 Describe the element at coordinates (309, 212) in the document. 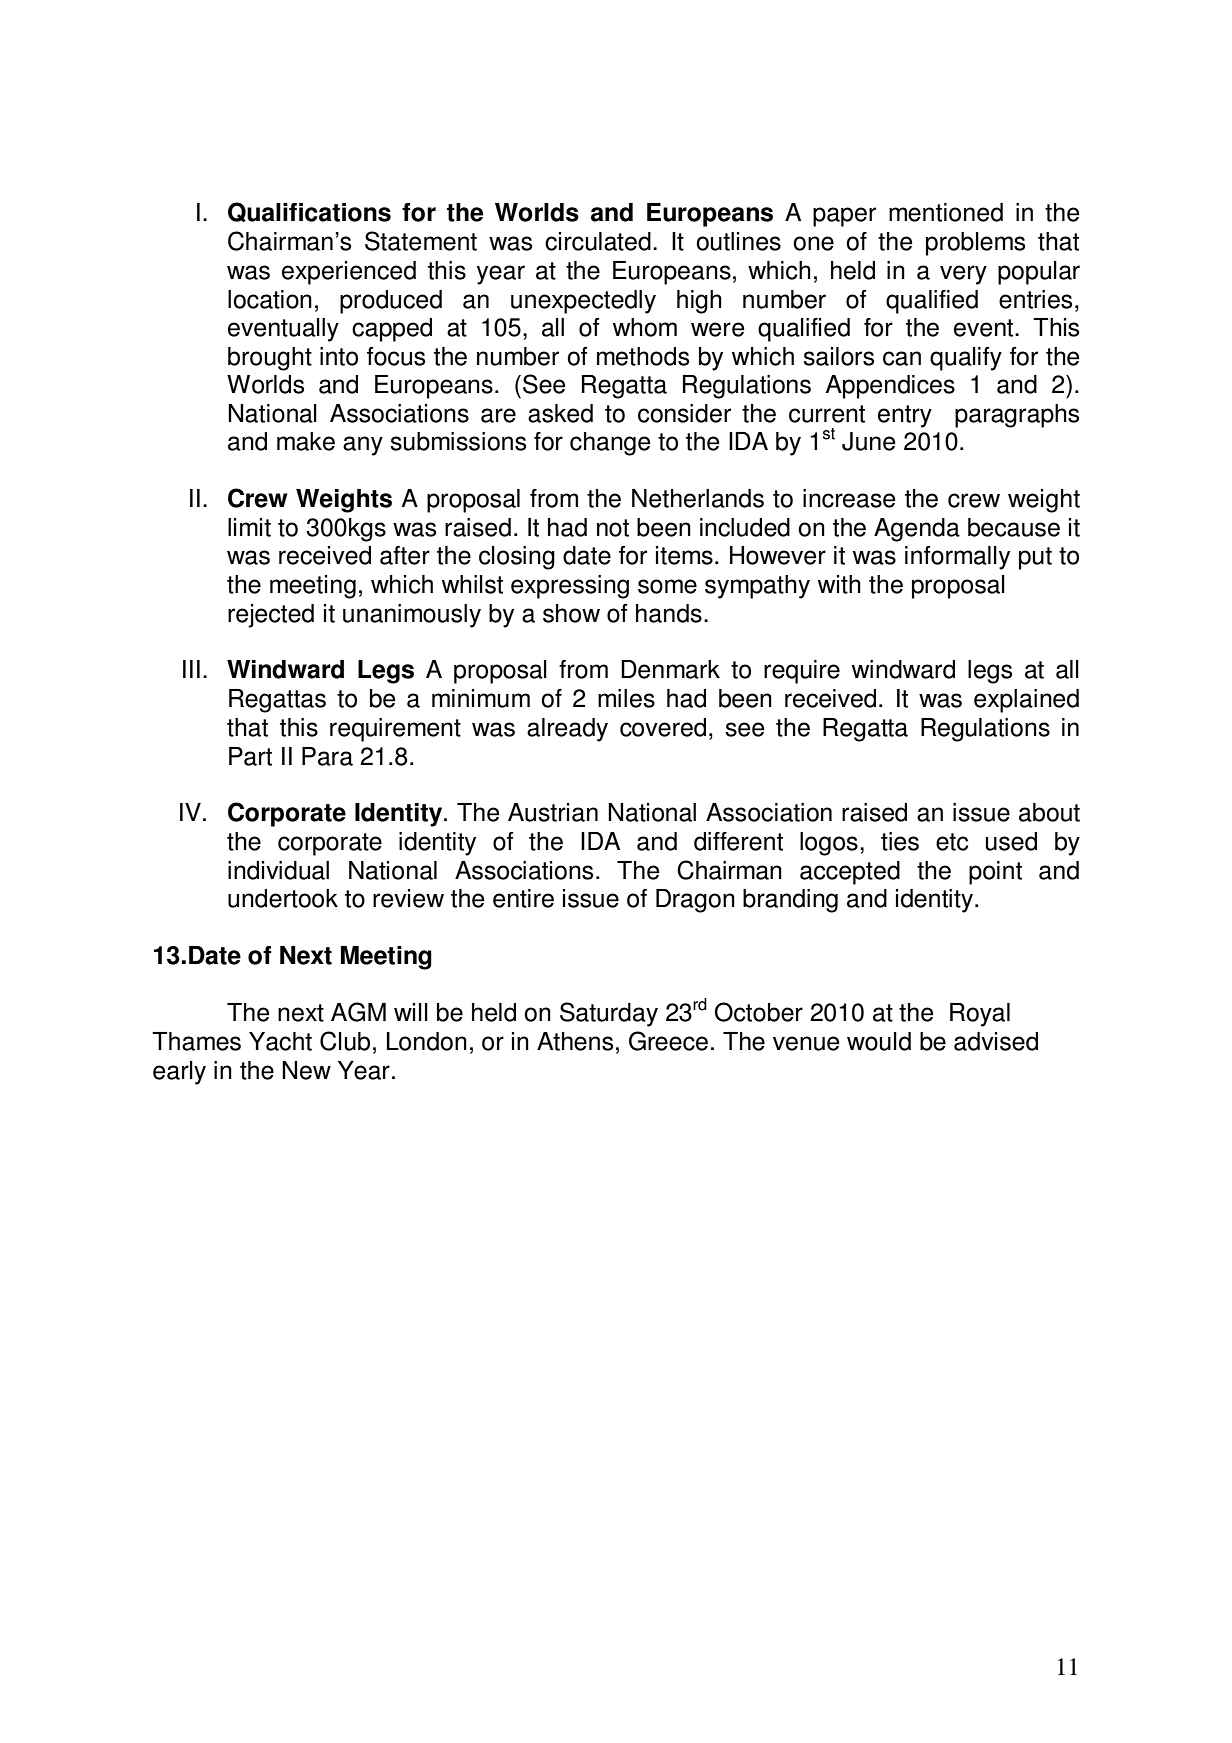

I see `Qualifications` at that location.
